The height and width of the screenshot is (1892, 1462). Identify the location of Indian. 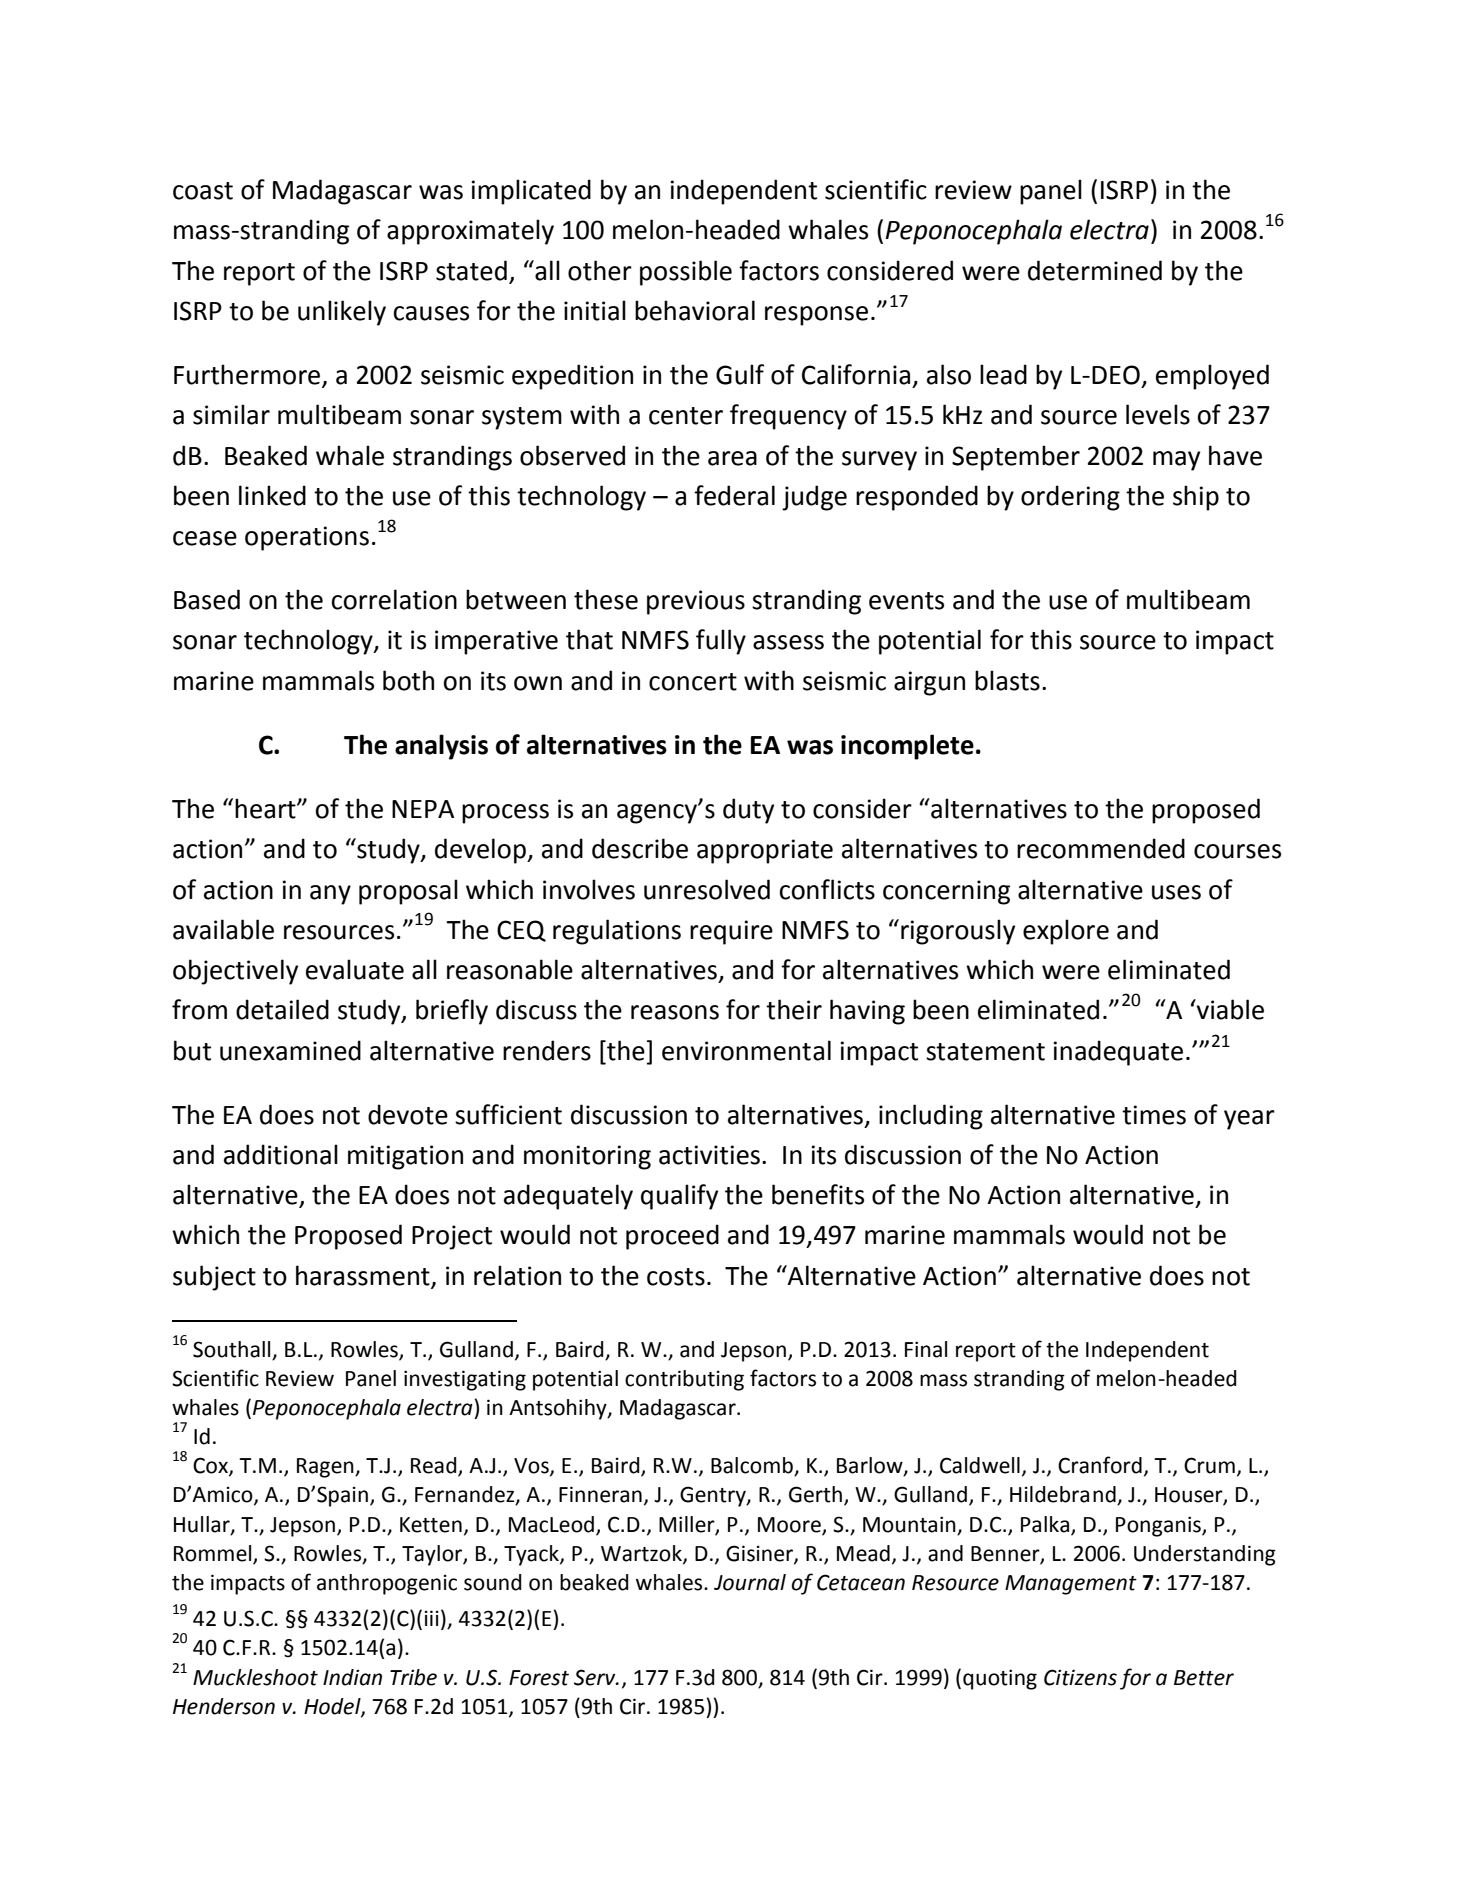
(352, 1677).
